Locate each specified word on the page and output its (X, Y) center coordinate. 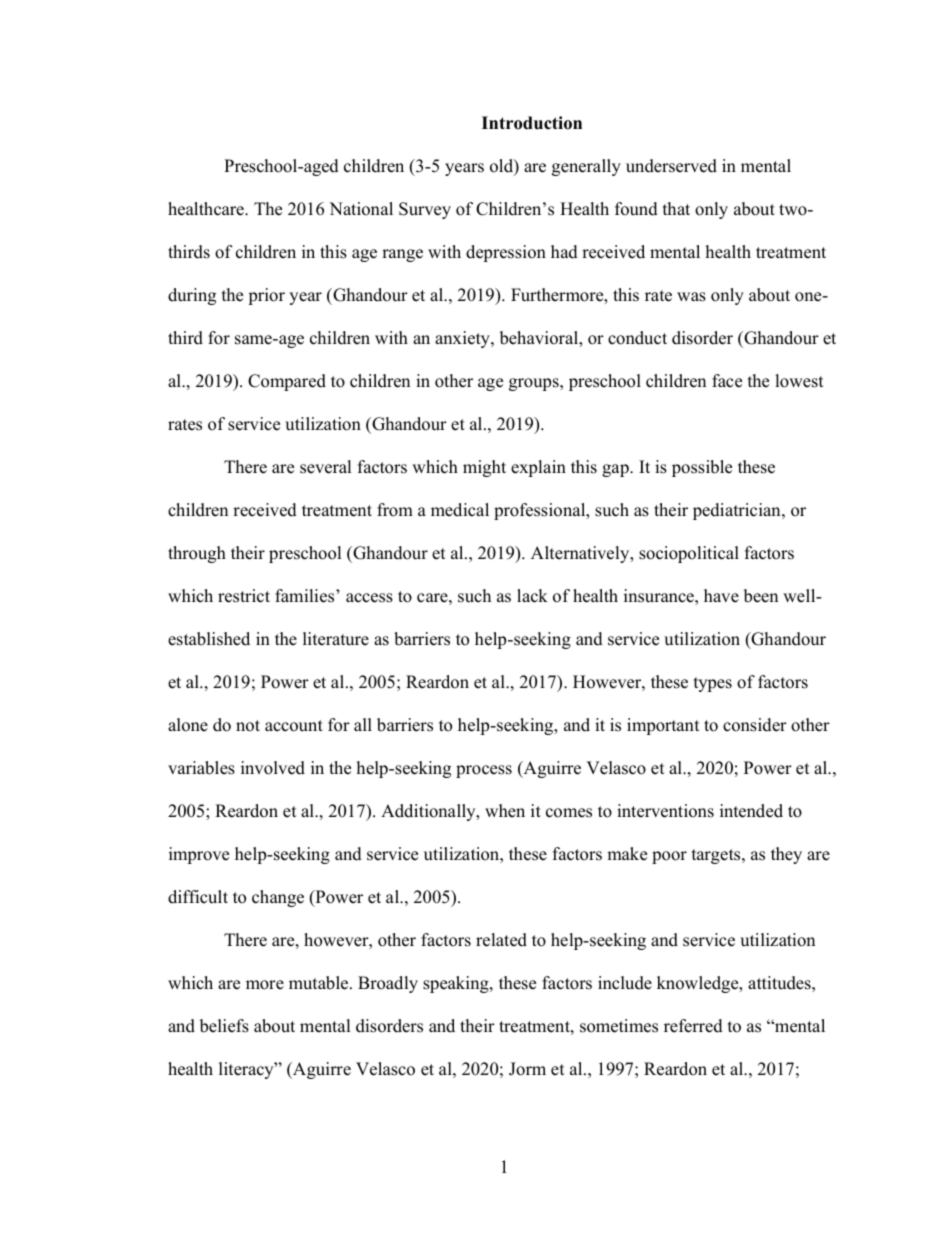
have (721, 596)
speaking (457, 984)
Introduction (532, 123)
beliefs (224, 1026)
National (361, 209)
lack (532, 596)
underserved (671, 166)
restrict (244, 596)
